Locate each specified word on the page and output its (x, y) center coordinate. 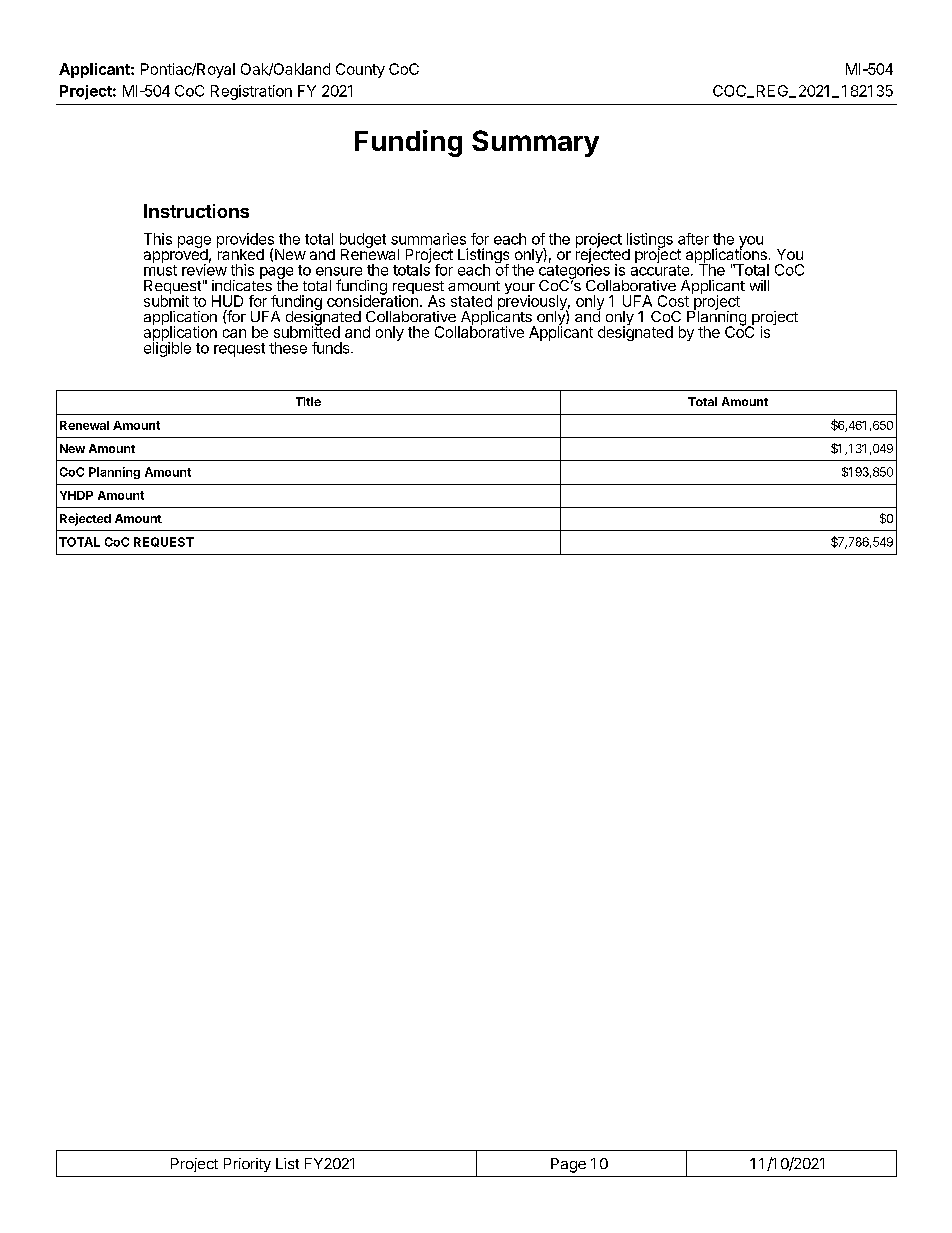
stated (471, 301)
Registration (251, 92)
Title (308, 401)
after (693, 239)
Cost (673, 301)
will (759, 285)
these (288, 348)
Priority (247, 1165)
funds (332, 348)
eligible (167, 348)
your (520, 290)
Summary (535, 143)
